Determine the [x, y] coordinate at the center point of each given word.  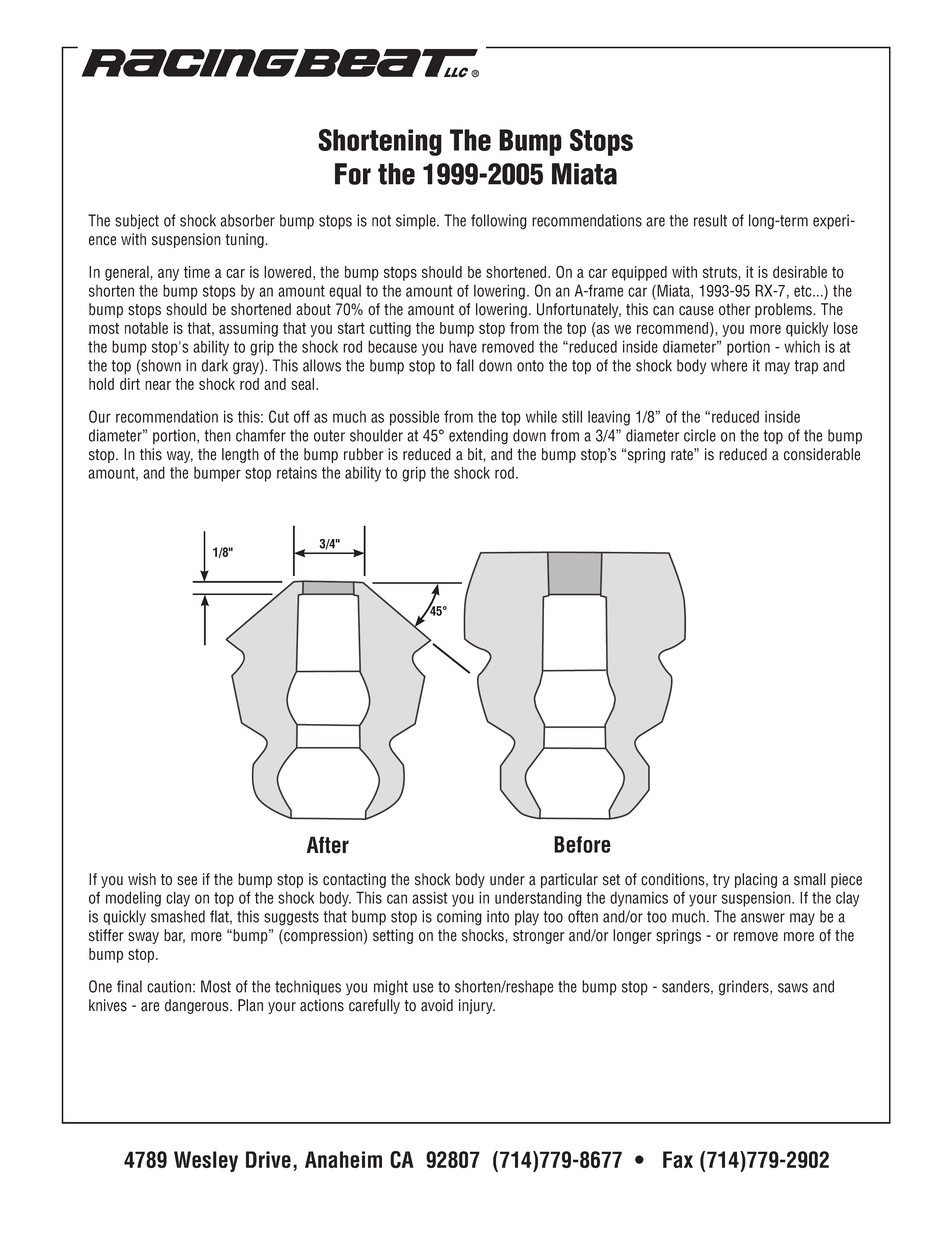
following [499, 222]
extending [478, 437]
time [197, 272]
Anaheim [343, 1159]
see [187, 881]
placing [756, 880]
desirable [800, 272]
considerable [822, 454]
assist [430, 897]
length [240, 455]
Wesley [206, 1161]
